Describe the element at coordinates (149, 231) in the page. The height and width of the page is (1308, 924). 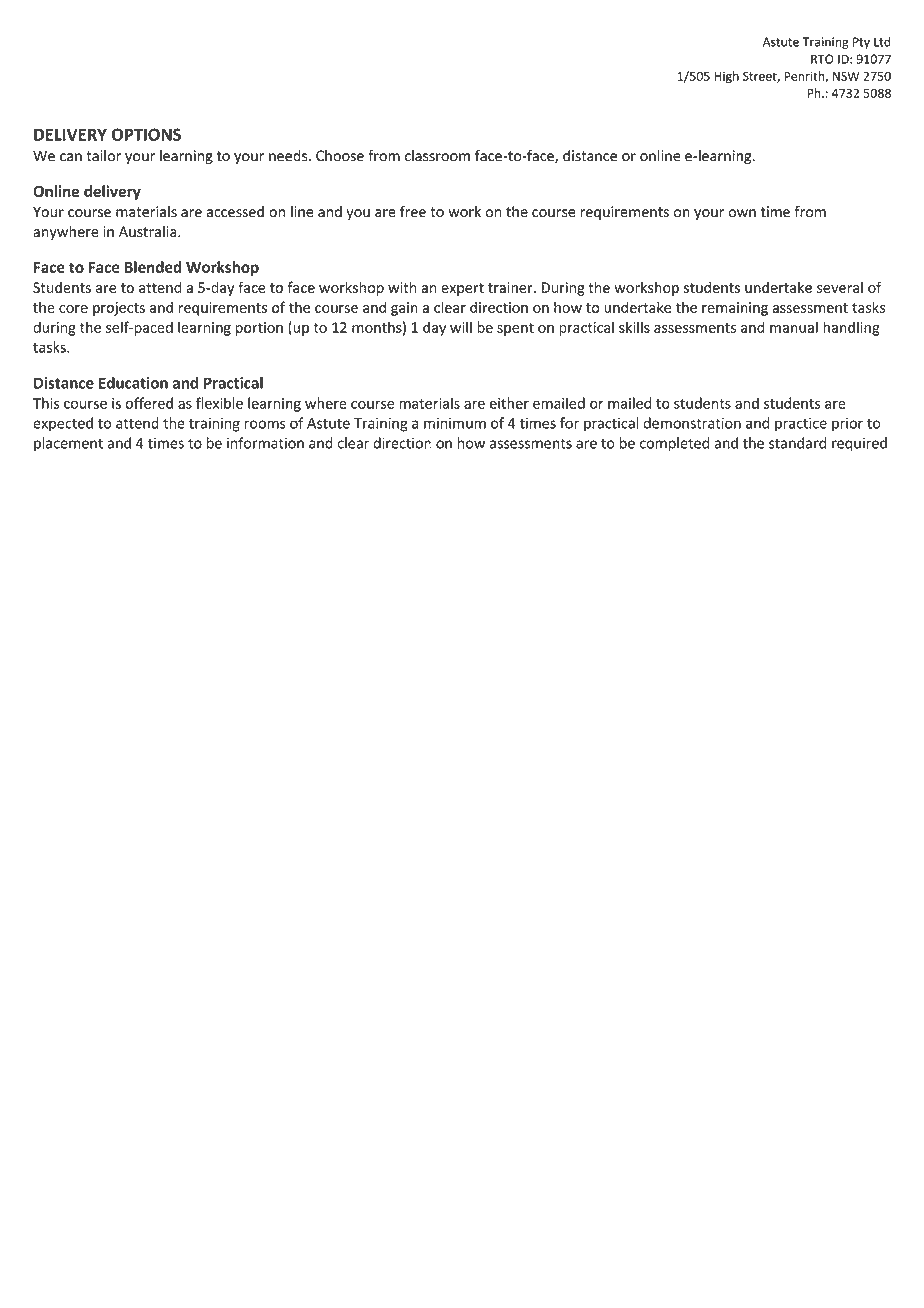
I see `Australia` at that location.
